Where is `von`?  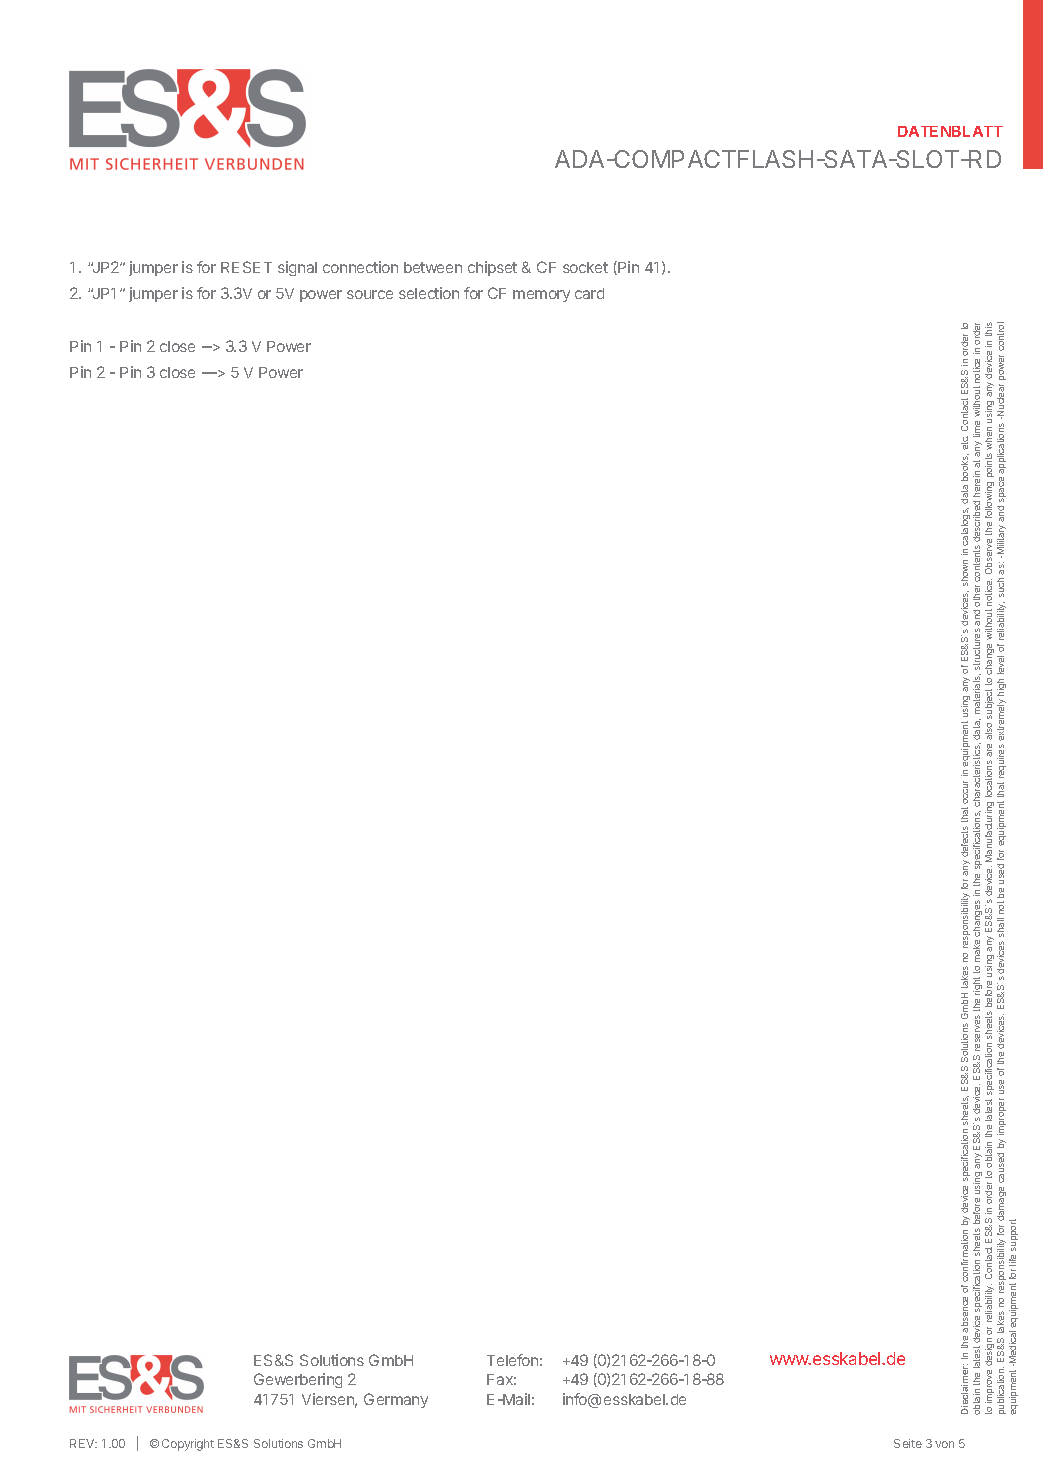
von is located at coordinates (944, 1444).
